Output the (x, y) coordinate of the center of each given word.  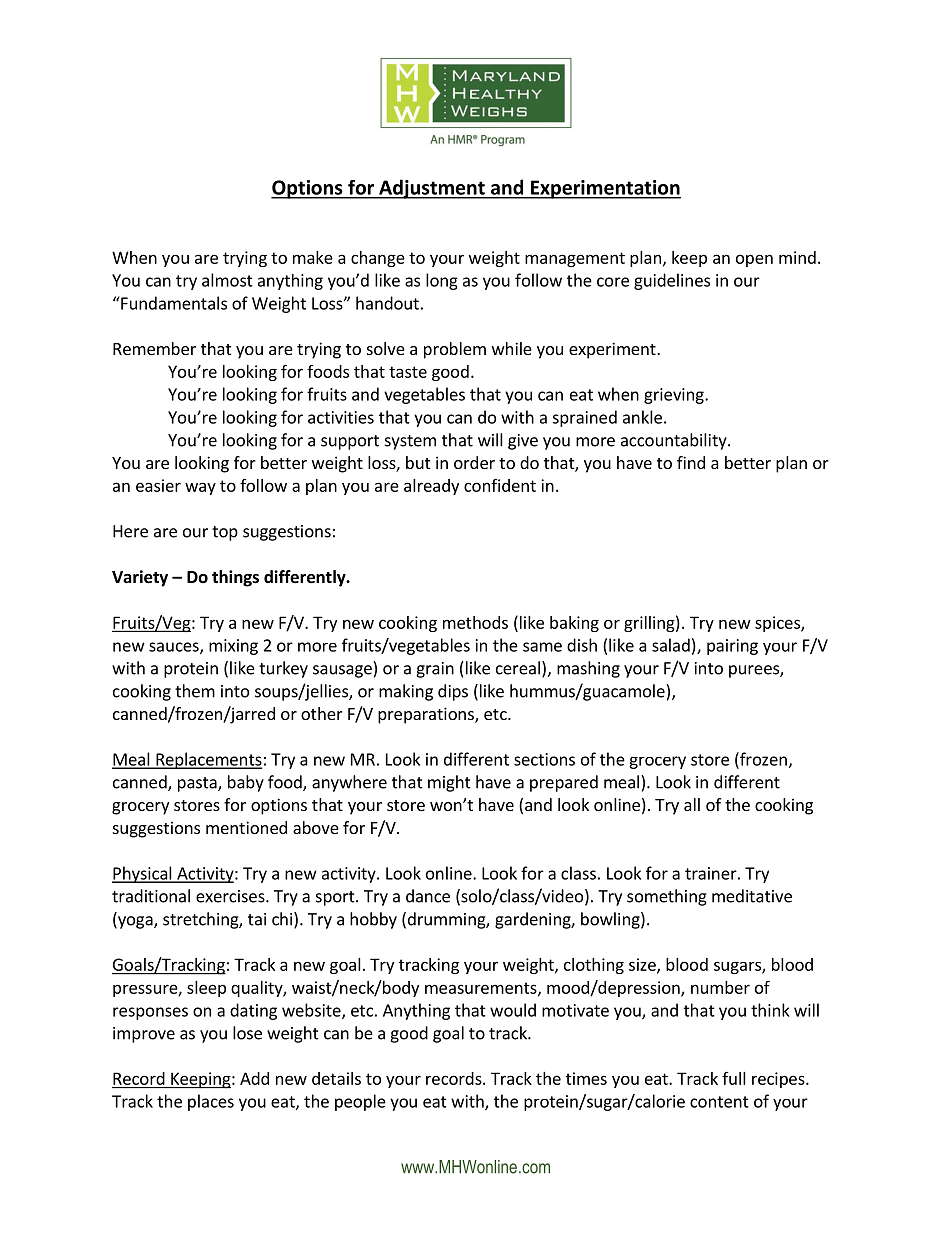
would (513, 1010)
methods (475, 622)
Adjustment (432, 189)
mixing (233, 647)
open (754, 260)
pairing (732, 647)
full (734, 1078)
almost (227, 280)
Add (254, 1078)
